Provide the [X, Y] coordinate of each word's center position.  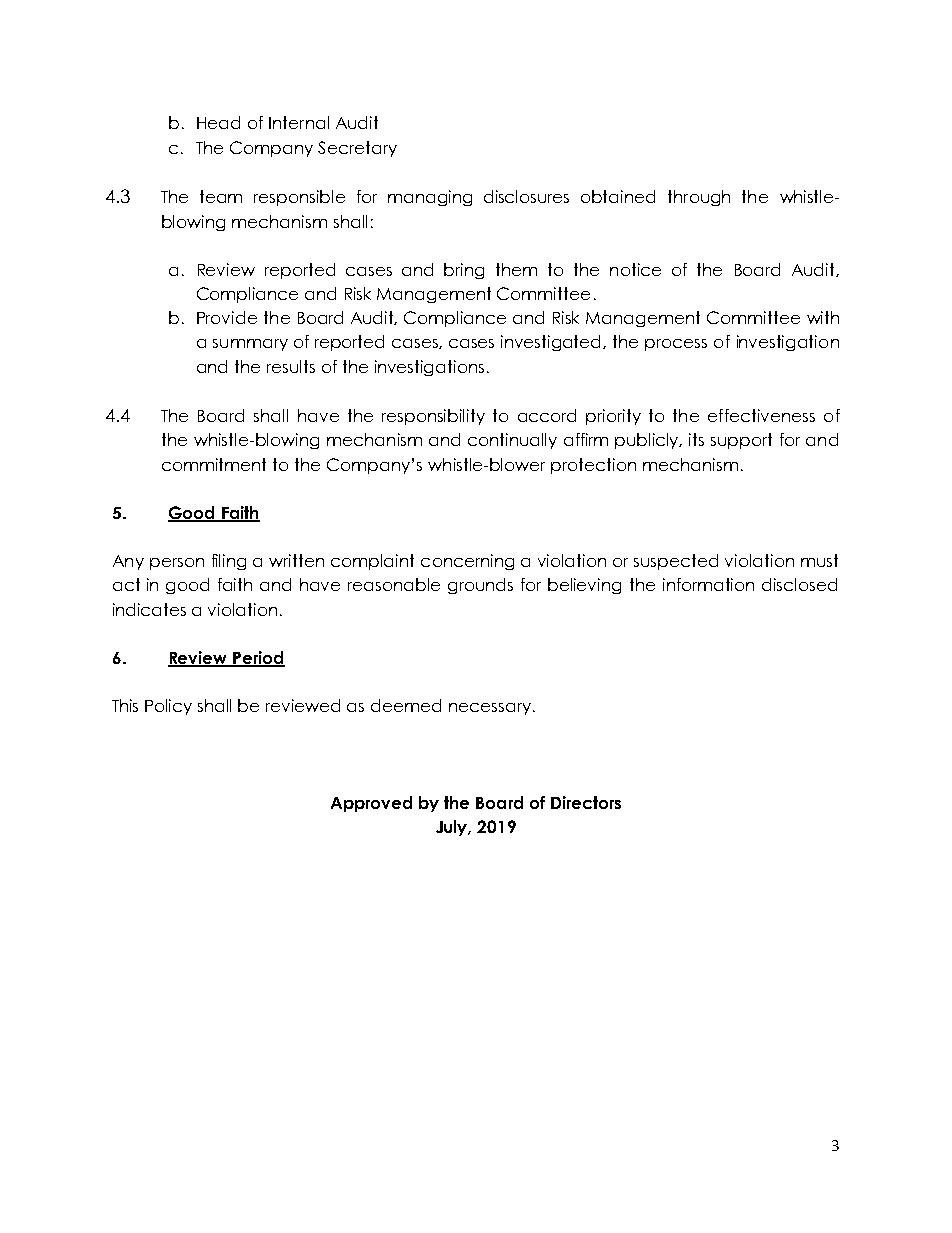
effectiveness [761, 415]
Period [258, 658]
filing [229, 562]
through [699, 198]
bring [464, 271]
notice [635, 269]
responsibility [433, 417]
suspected [676, 562]
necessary [490, 709]
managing [430, 198]
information [708, 584]
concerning [467, 562]
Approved [371, 804]
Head [218, 122]
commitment [214, 464]
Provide [227, 317]
